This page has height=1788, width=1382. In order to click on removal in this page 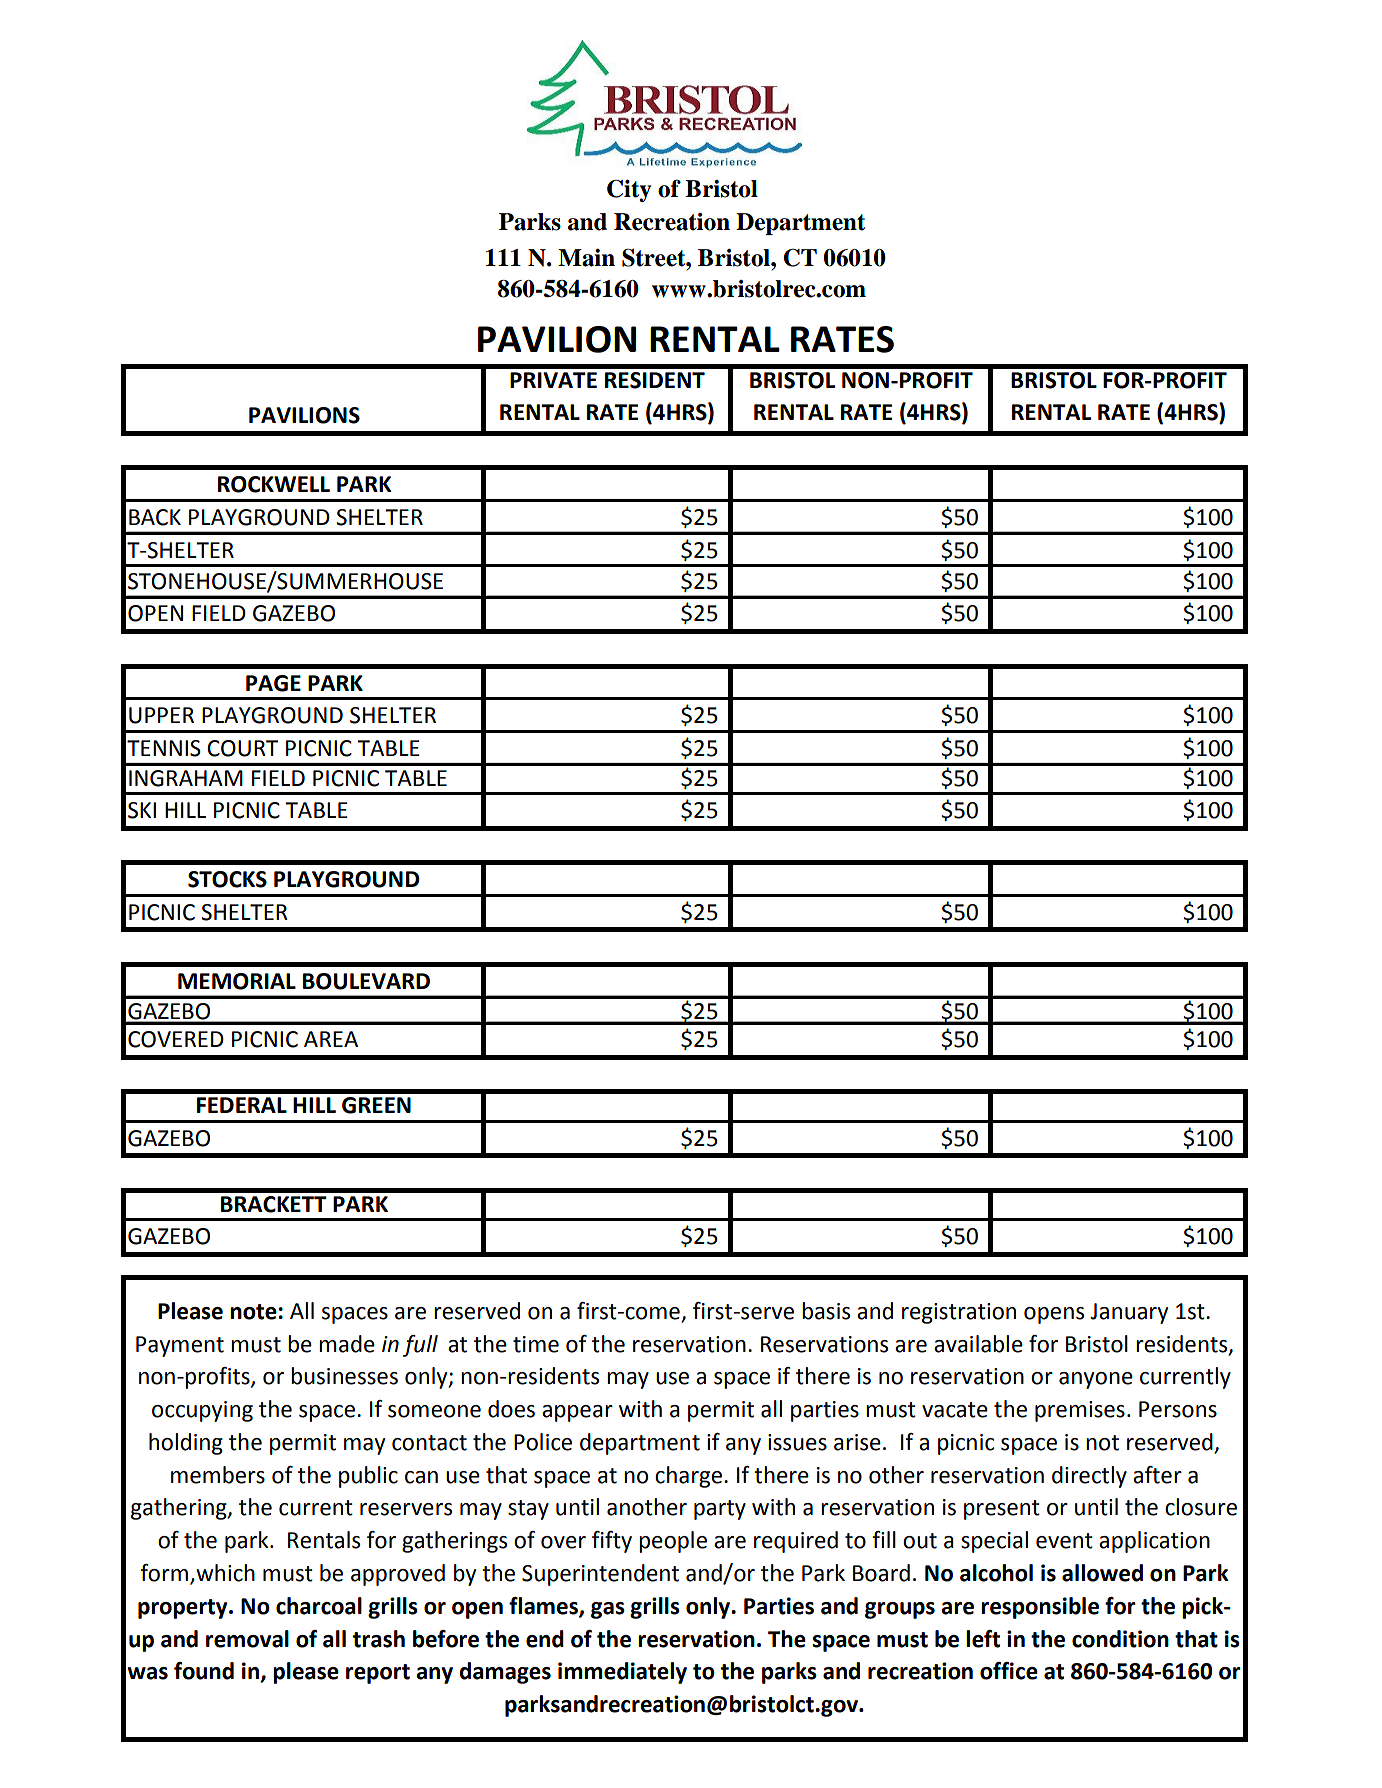, I will do `click(247, 1639)`.
